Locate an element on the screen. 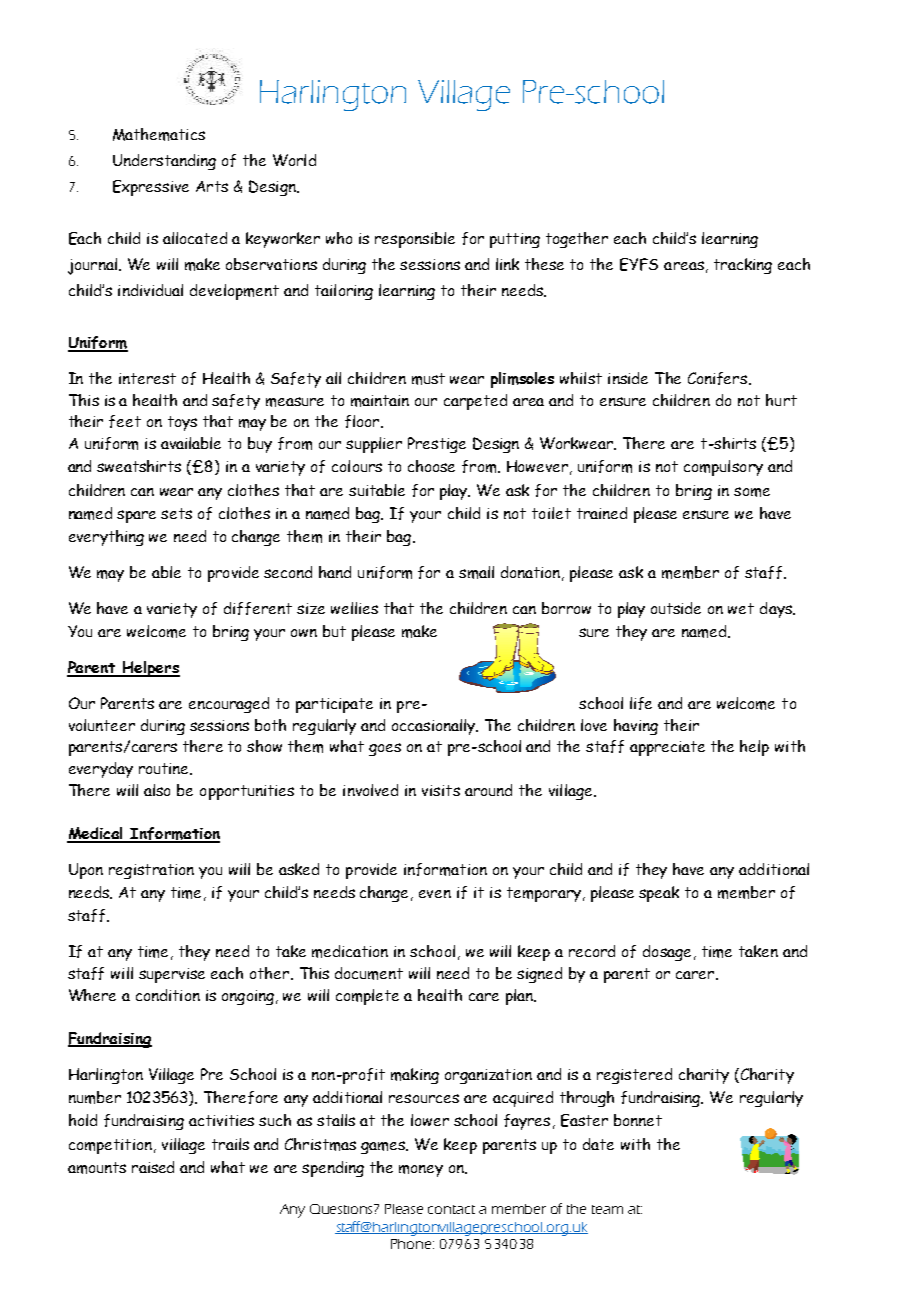 The image size is (924, 1308). Prestige is located at coordinates (437, 445).
